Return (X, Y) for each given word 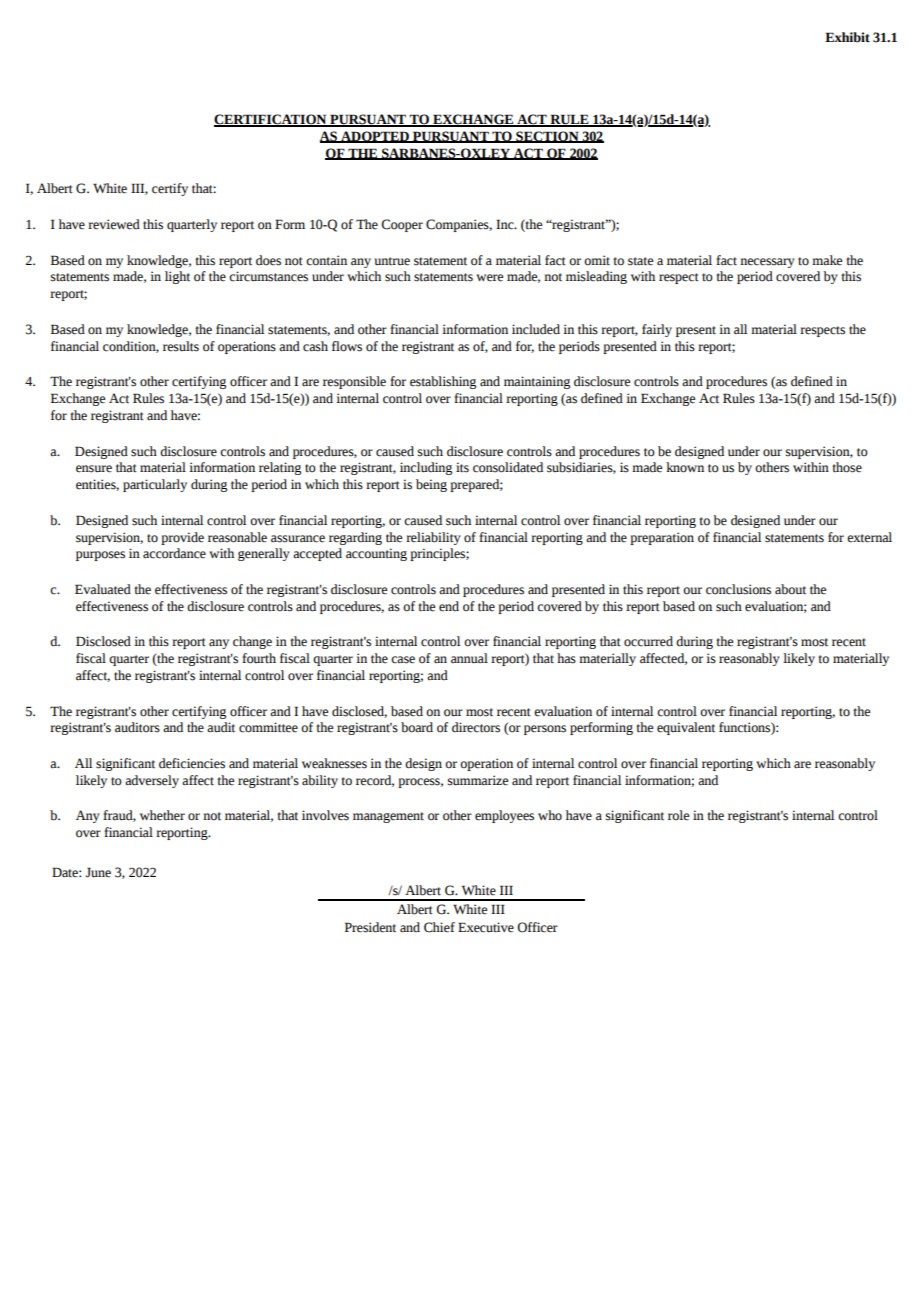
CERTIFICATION (271, 120)
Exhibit (847, 37)
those (847, 467)
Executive (486, 927)
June (98, 872)
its (462, 467)
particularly (155, 485)
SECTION (547, 137)
